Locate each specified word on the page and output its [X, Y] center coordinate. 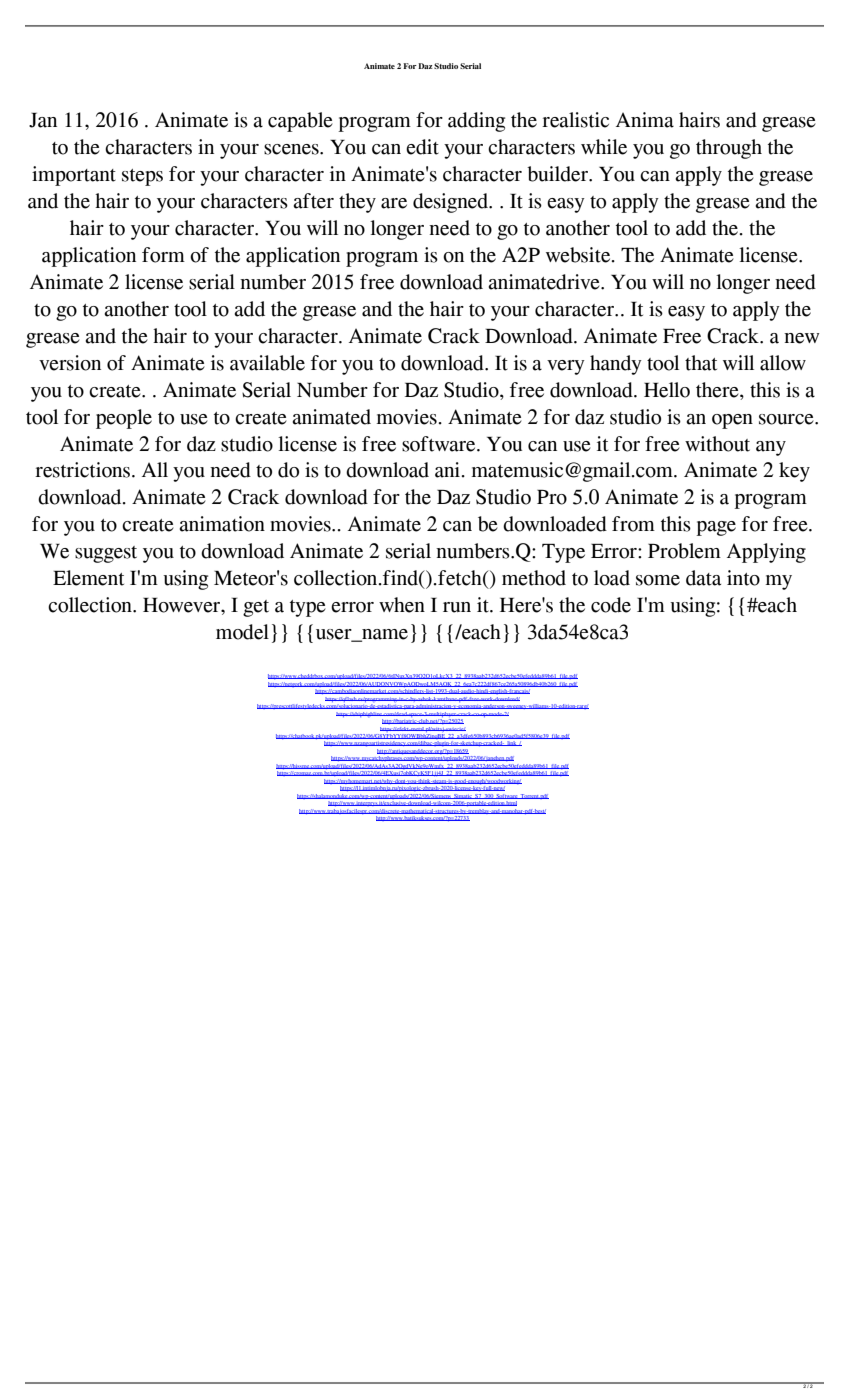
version [70, 363]
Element [88, 578]
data [703, 578]
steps [142, 177]
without [717, 444]
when [402, 605]
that [701, 363]
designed [451, 203]
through [729, 149]
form [163, 255]
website [579, 255]
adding [476, 122]
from [633, 524]
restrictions [82, 470]
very [566, 367]
